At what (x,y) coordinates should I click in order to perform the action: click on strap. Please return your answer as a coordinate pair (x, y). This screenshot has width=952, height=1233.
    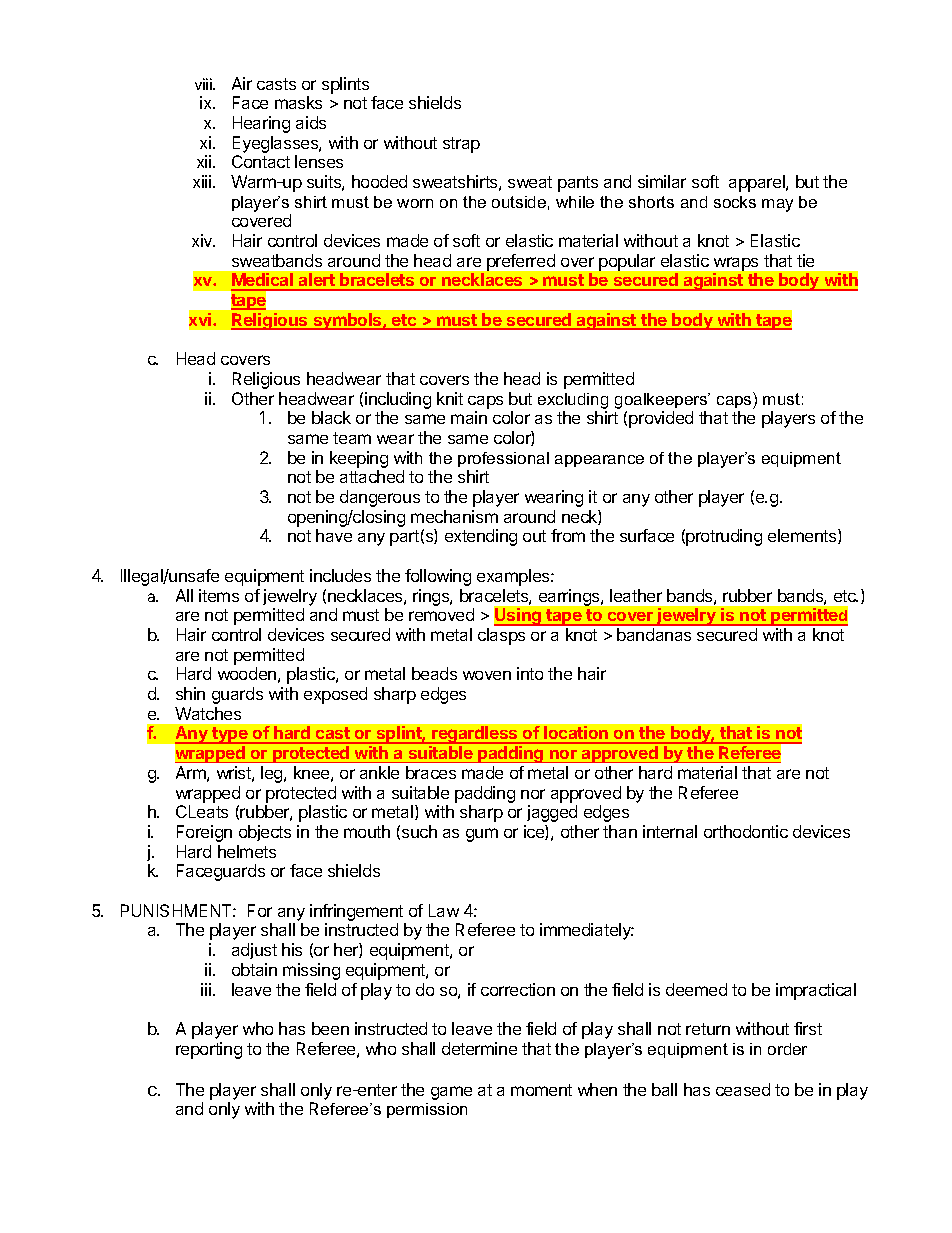
    Looking at the image, I should click on (461, 145).
